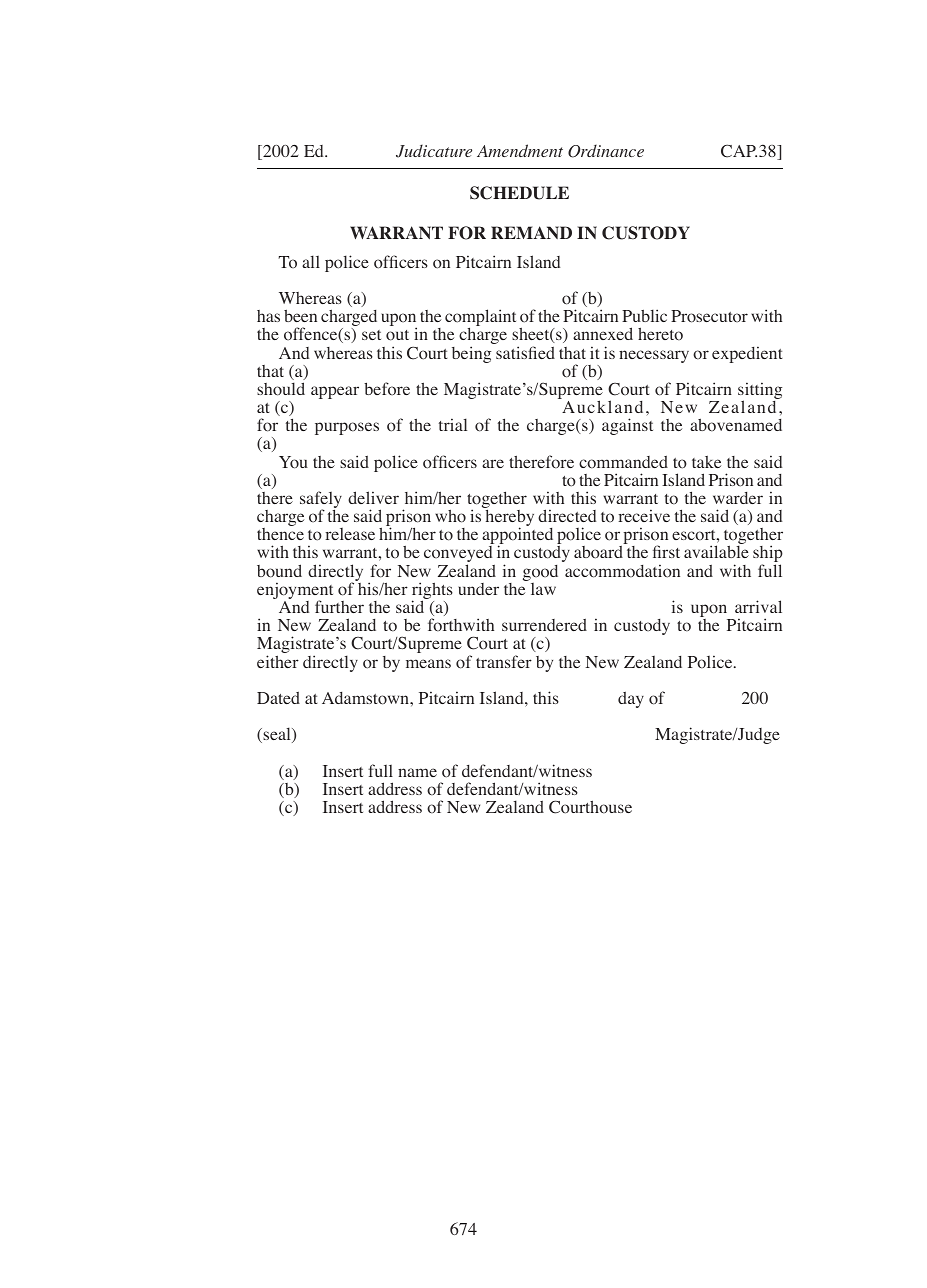 The width and height of the screenshot is (927, 1288). Describe the element at coordinates (504, 661) in the screenshot. I see `transfer` at that location.
